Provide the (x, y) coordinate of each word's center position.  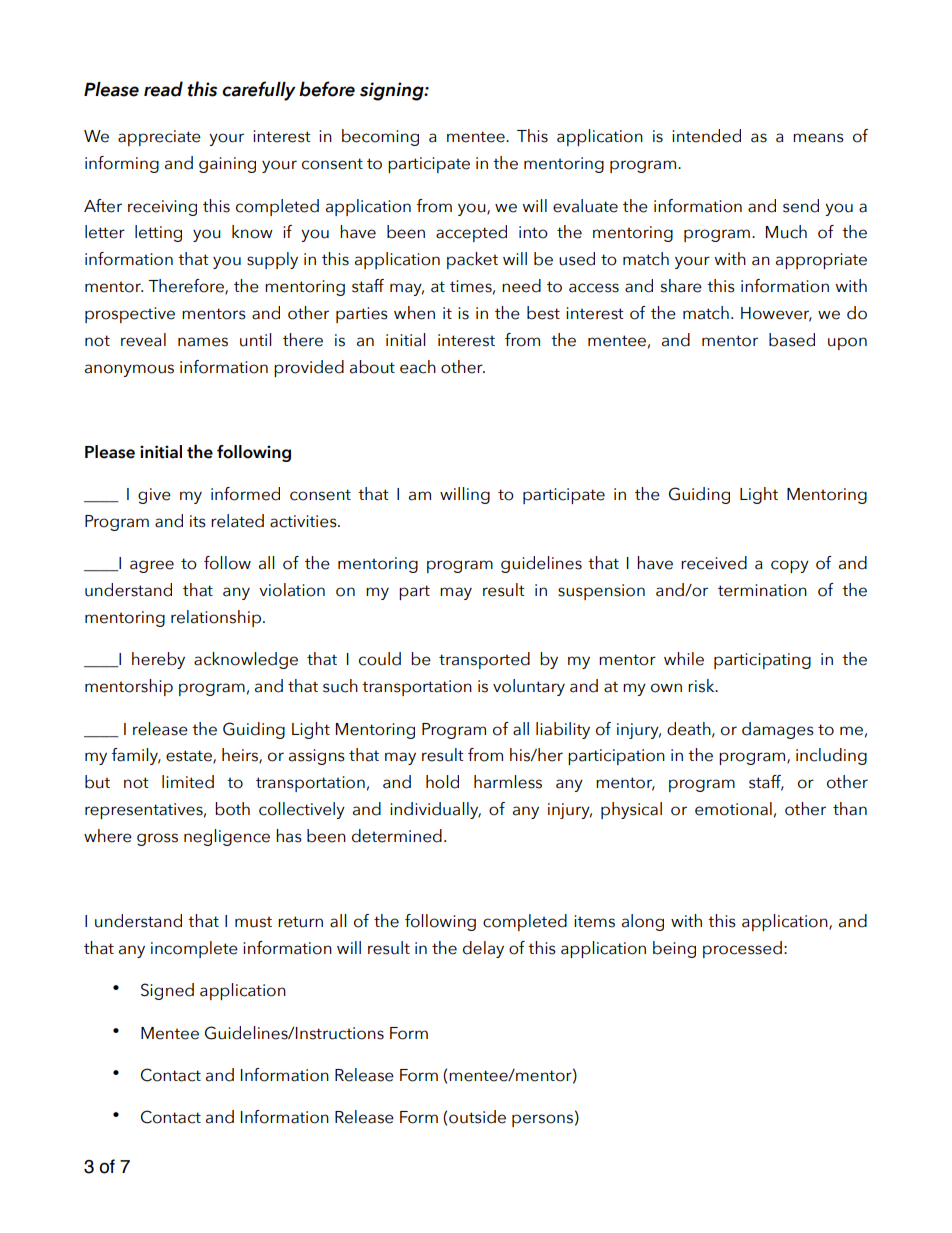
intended (706, 136)
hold (442, 782)
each (418, 367)
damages (778, 730)
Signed (167, 991)
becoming (380, 137)
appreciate (159, 138)
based (792, 340)
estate (190, 757)
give (154, 496)
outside (477, 1117)
